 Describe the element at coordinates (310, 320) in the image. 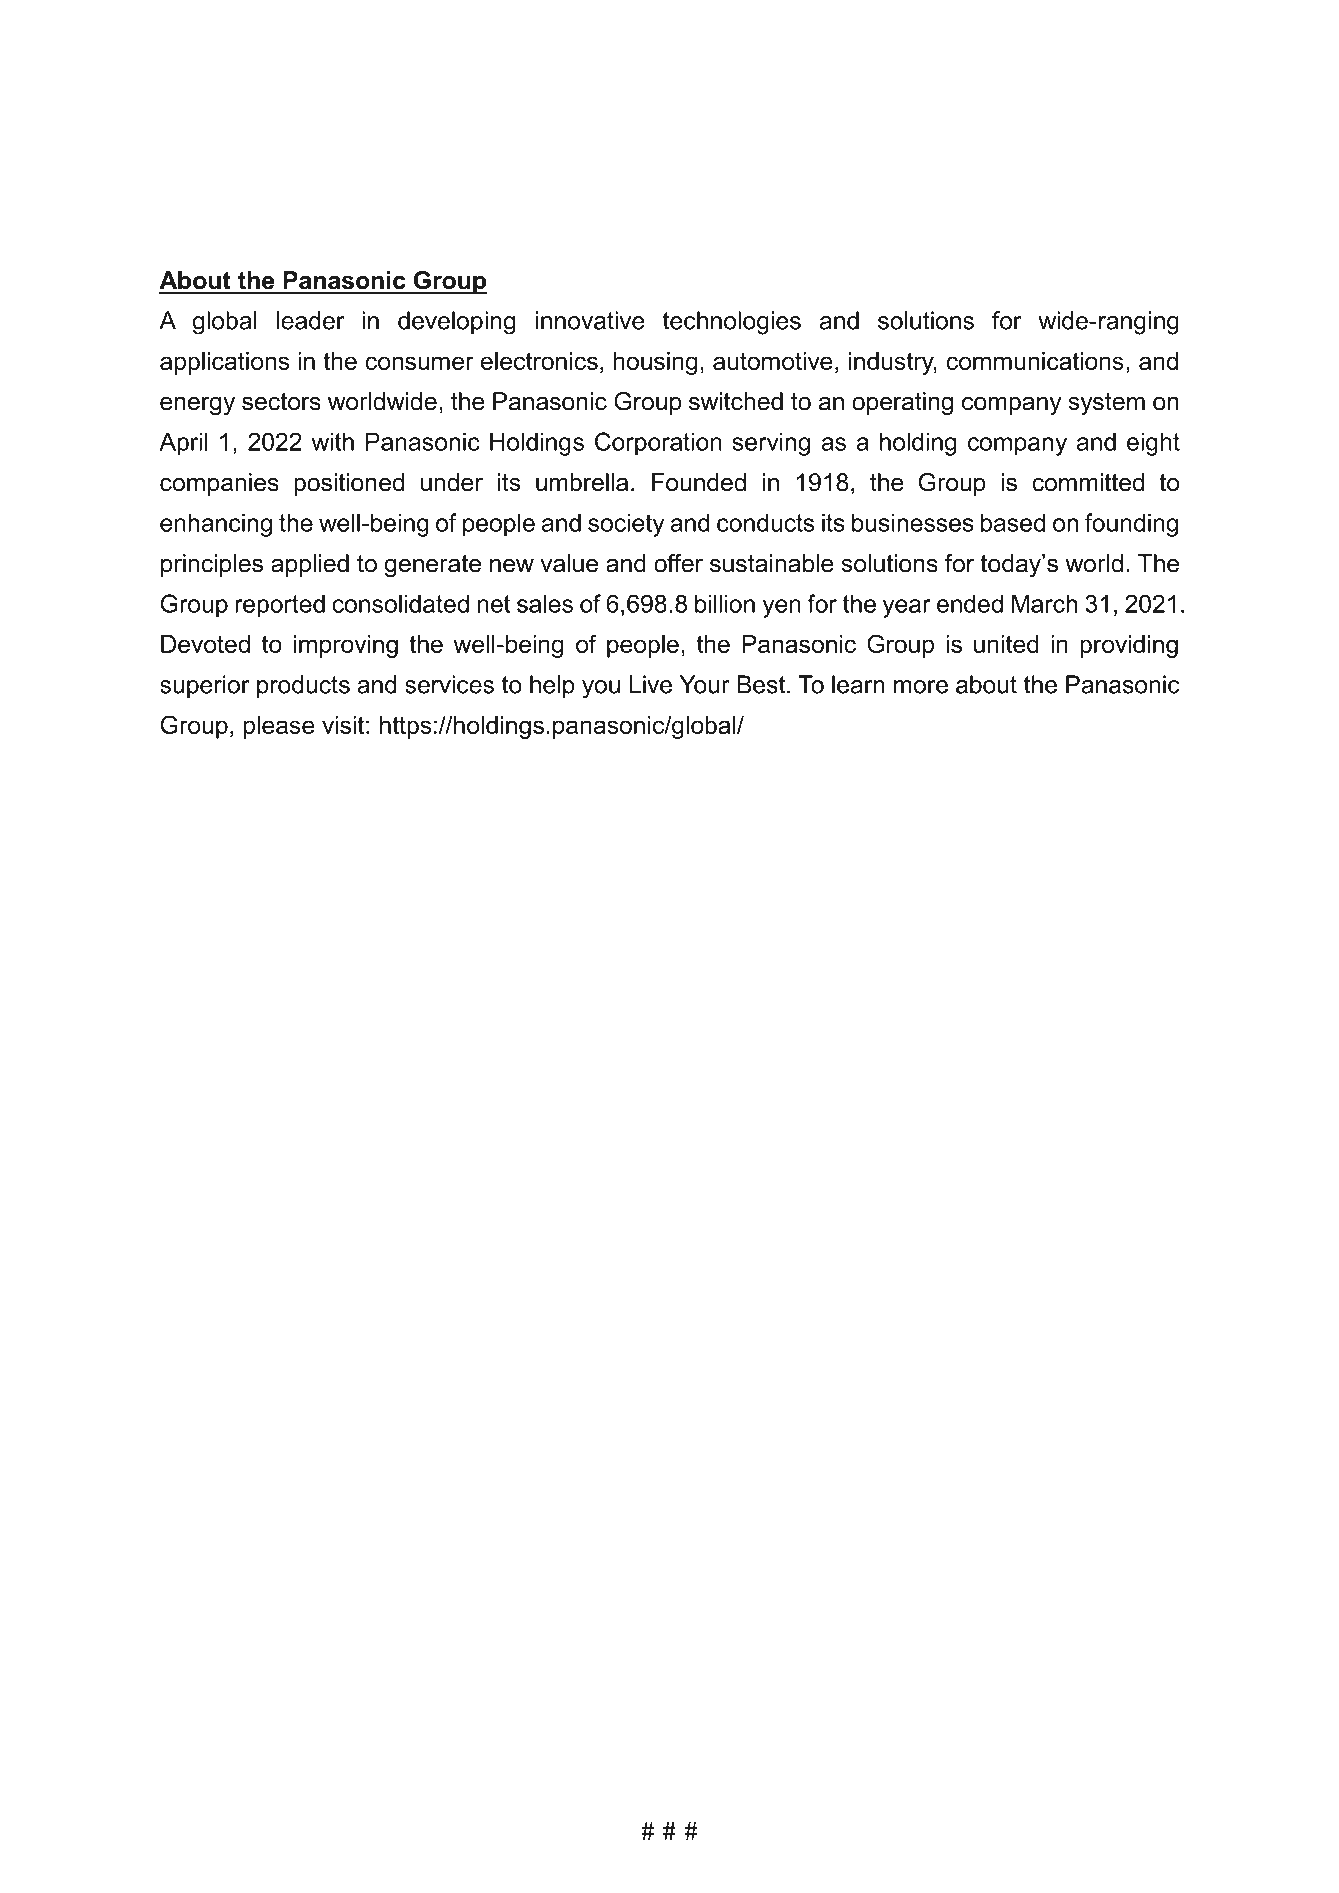

I see `leader` at that location.
